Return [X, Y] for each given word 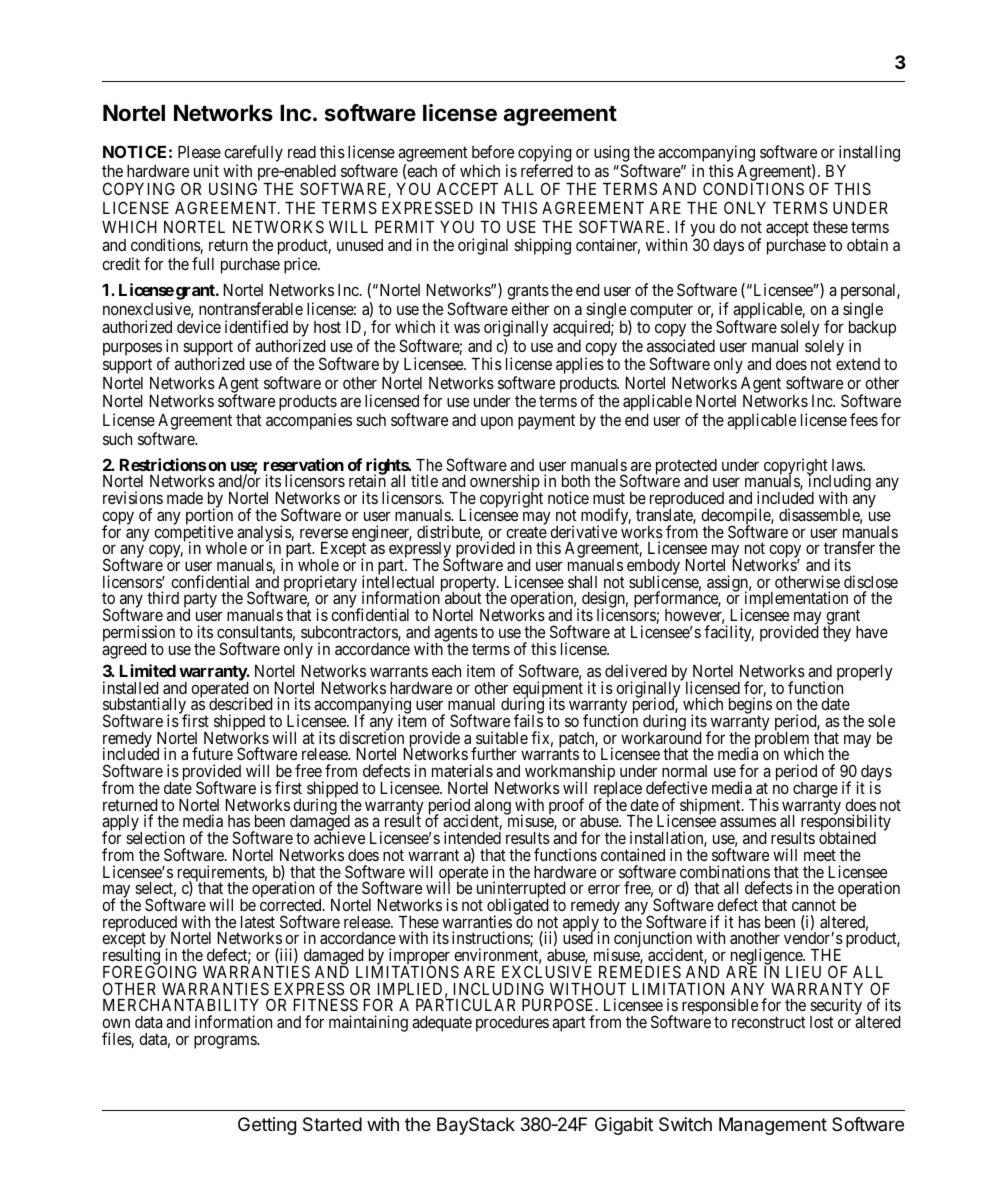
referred [547, 170]
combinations [725, 871]
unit [206, 170]
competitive [193, 534]
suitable [502, 737]
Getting [267, 1126]
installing [869, 153]
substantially [146, 707]
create [526, 532]
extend [858, 364]
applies [580, 365]
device [199, 326]
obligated [517, 908]
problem [782, 740]
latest [258, 922]
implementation [795, 600]
